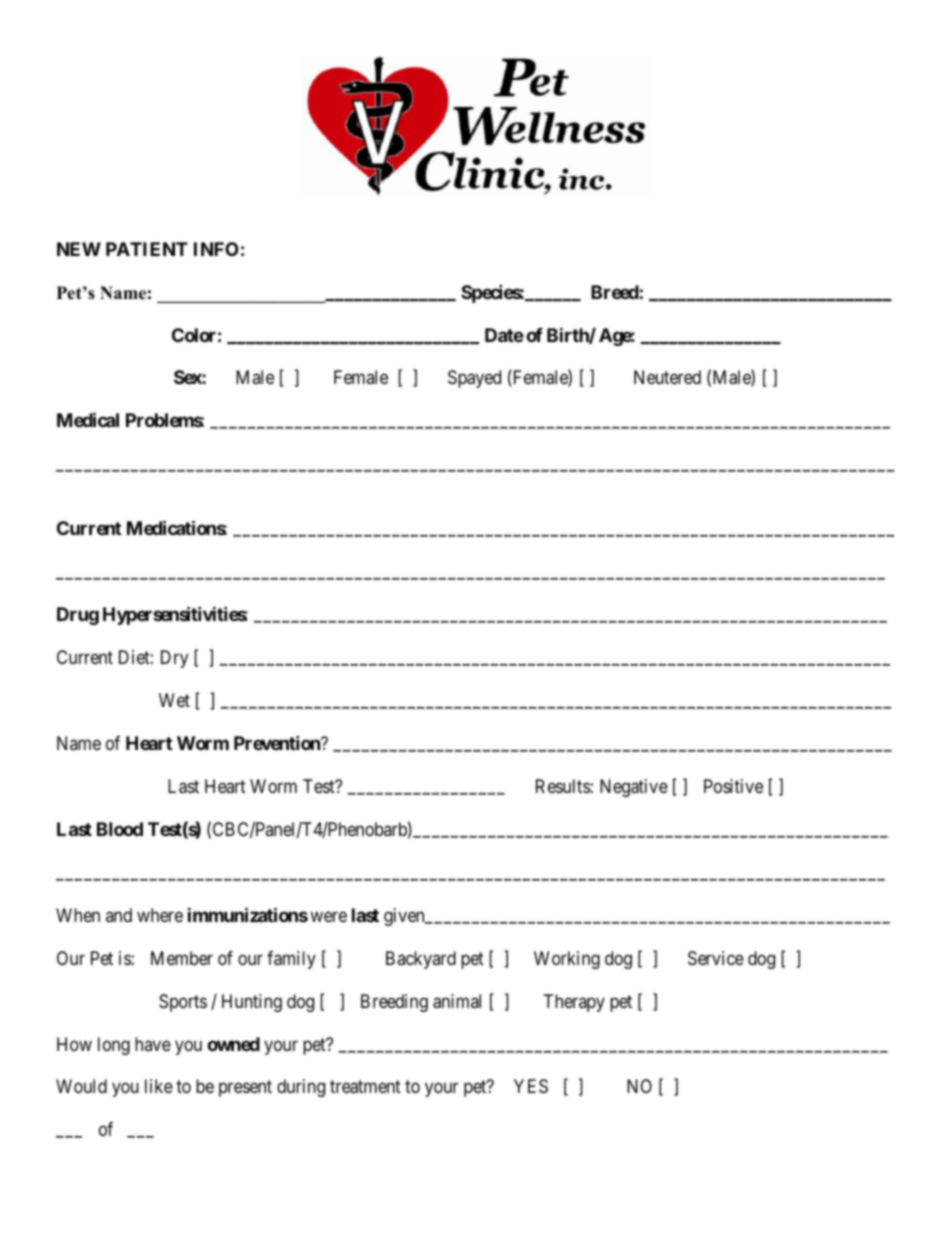  What do you see at coordinates (667, 377) in the document?
I see `Neutered` at bounding box center [667, 377].
